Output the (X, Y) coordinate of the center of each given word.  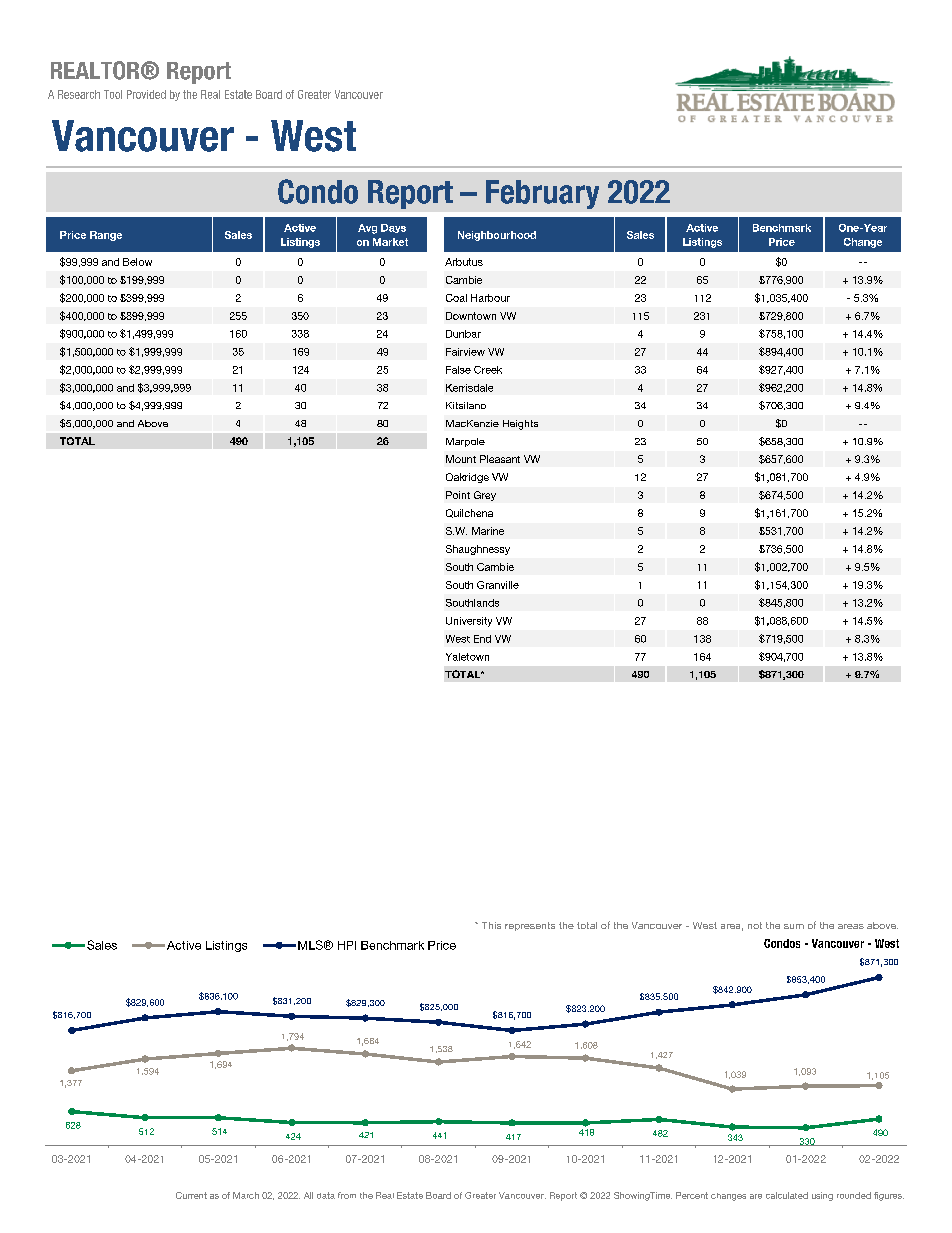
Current (191, 1195)
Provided (146, 94)
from (347, 1195)
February (542, 194)
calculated (787, 1195)
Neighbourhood (497, 236)
